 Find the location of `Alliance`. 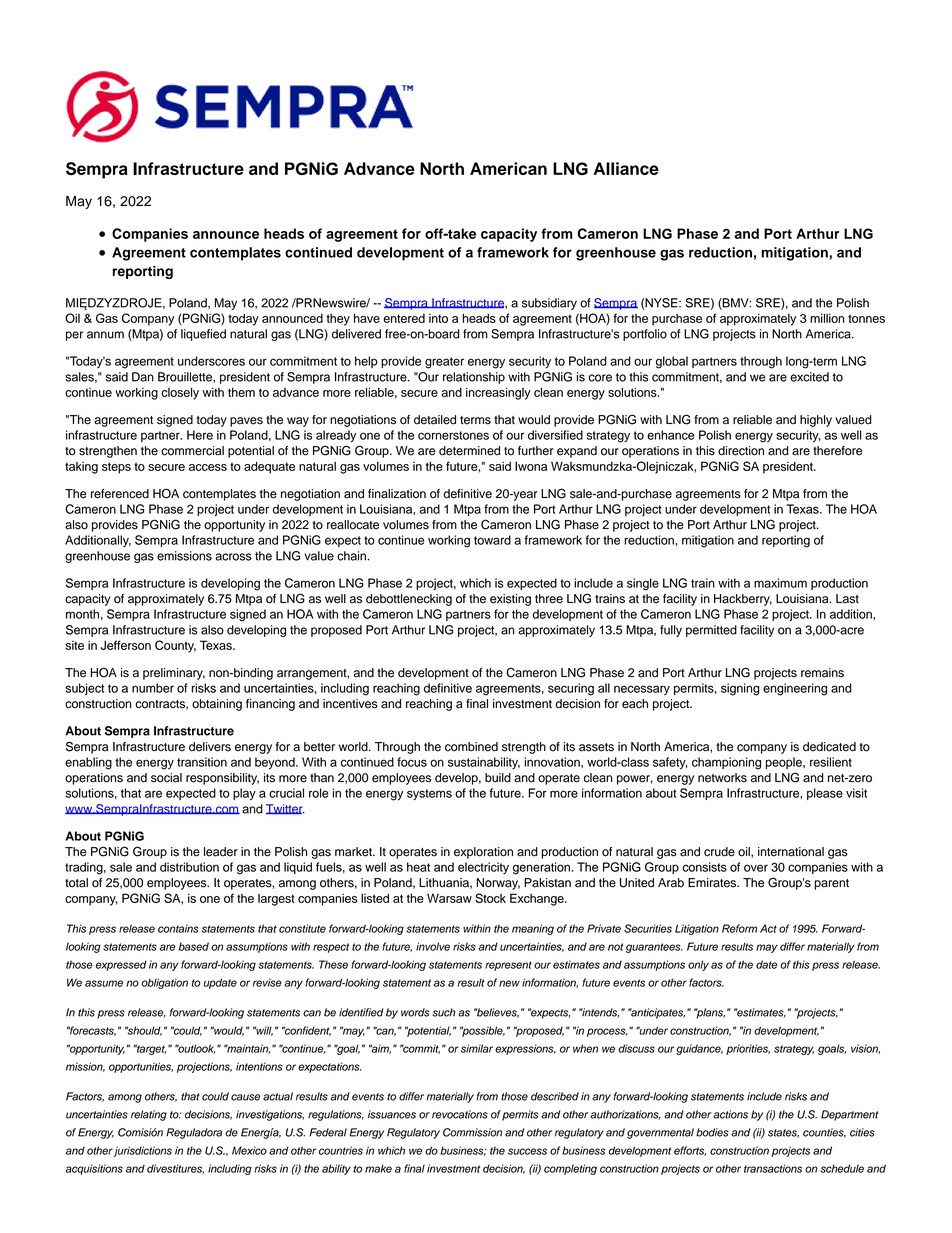

Alliance is located at coordinates (626, 168).
